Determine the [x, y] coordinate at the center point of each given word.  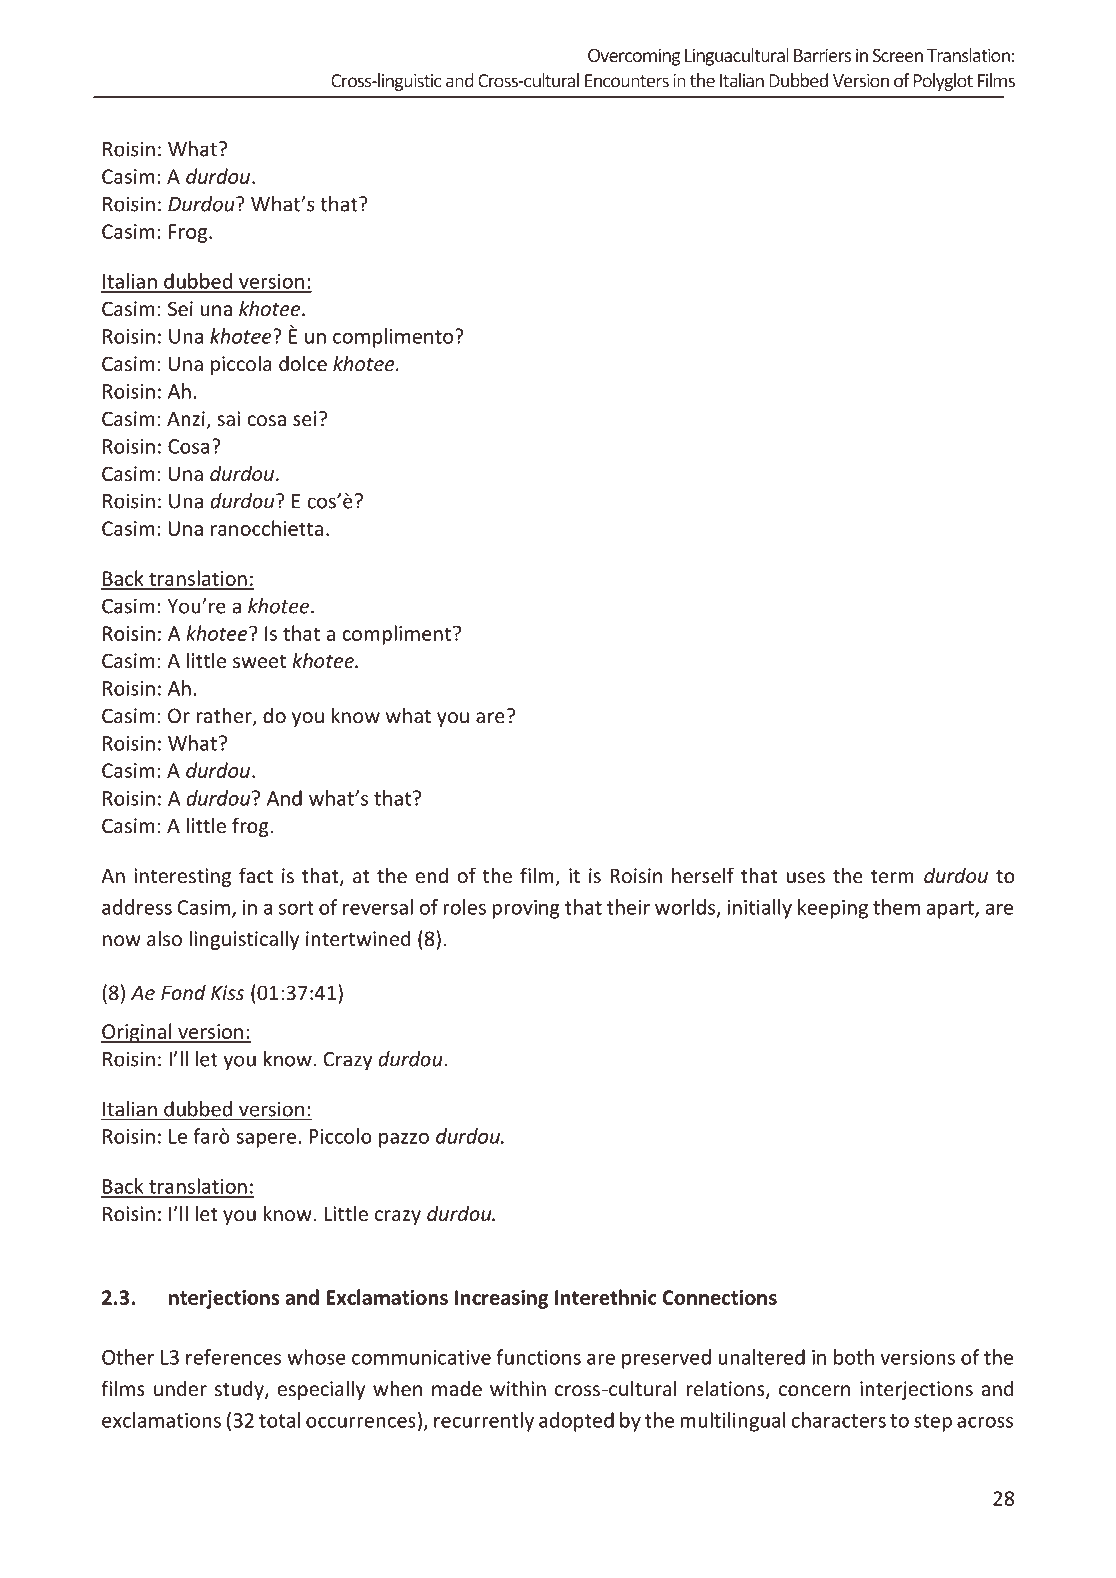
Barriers [822, 55]
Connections [720, 1297]
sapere [266, 1140]
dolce [303, 363]
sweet [259, 661]
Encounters [627, 81]
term [892, 876]
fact [256, 875]
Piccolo [340, 1136]
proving [526, 909]
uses [806, 877]
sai [228, 418]
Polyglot [943, 82]
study [240, 1390]
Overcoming [634, 57]
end [431, 875]
